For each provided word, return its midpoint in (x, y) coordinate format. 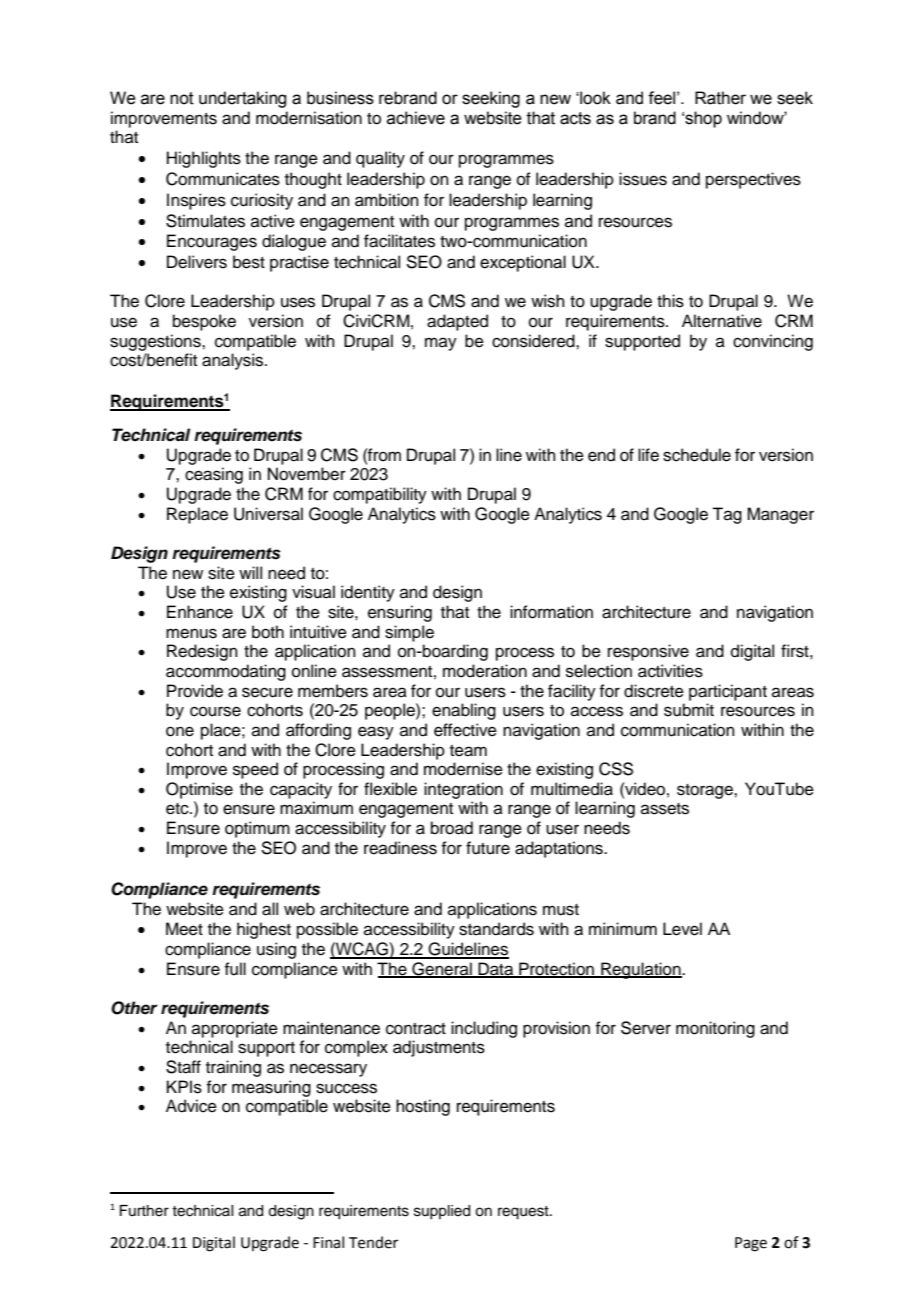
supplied (442, 1212)
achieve (416, 118)
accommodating (226, 672)
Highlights (204, 159)
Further (144, 1211)
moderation (485, 671)
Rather (720, 98)
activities (670, 671)
